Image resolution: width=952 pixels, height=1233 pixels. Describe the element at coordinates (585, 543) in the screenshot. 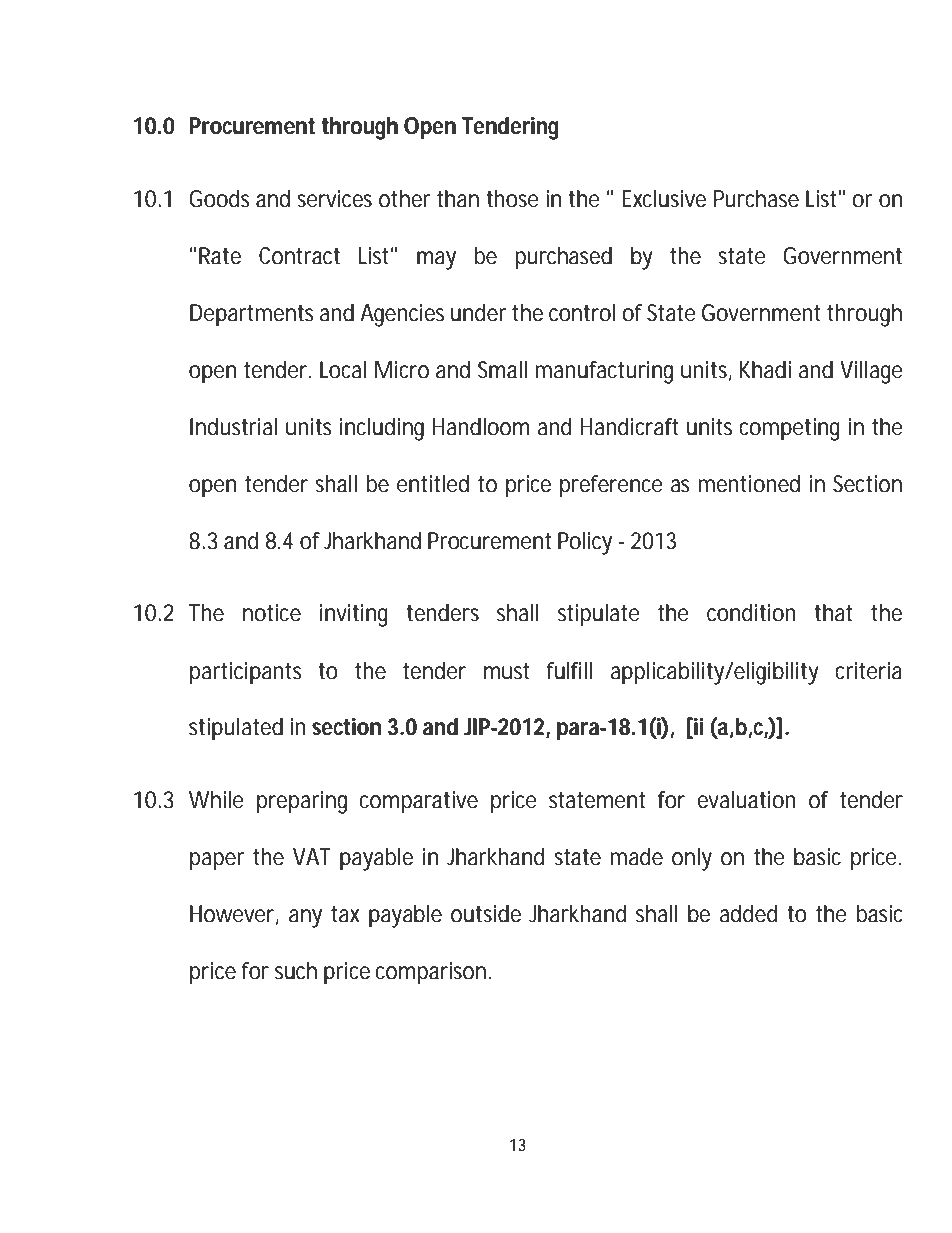

I see `Policy` at that location.
